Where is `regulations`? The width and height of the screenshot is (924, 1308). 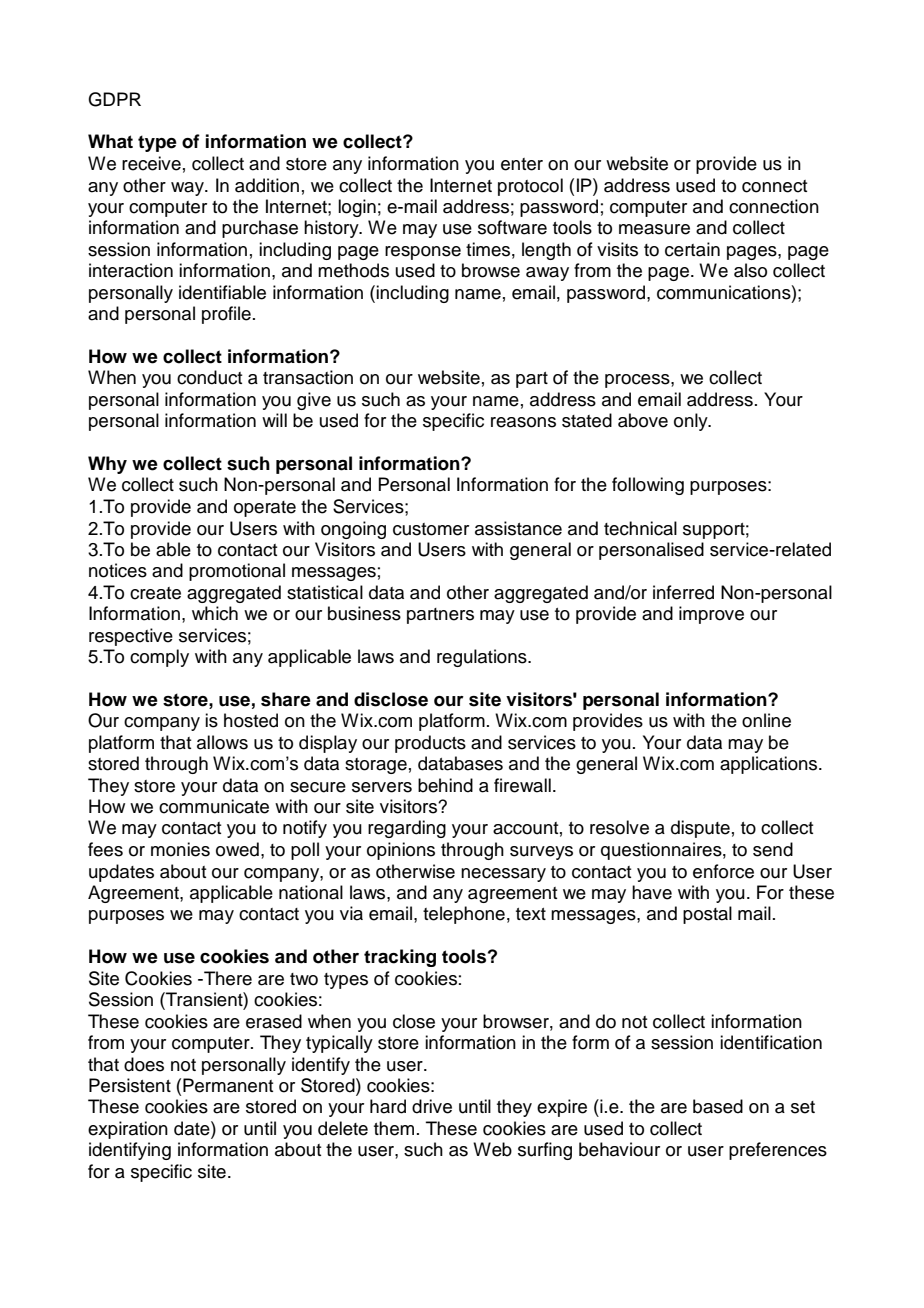
regulations is located at coordinates (483, 658).
